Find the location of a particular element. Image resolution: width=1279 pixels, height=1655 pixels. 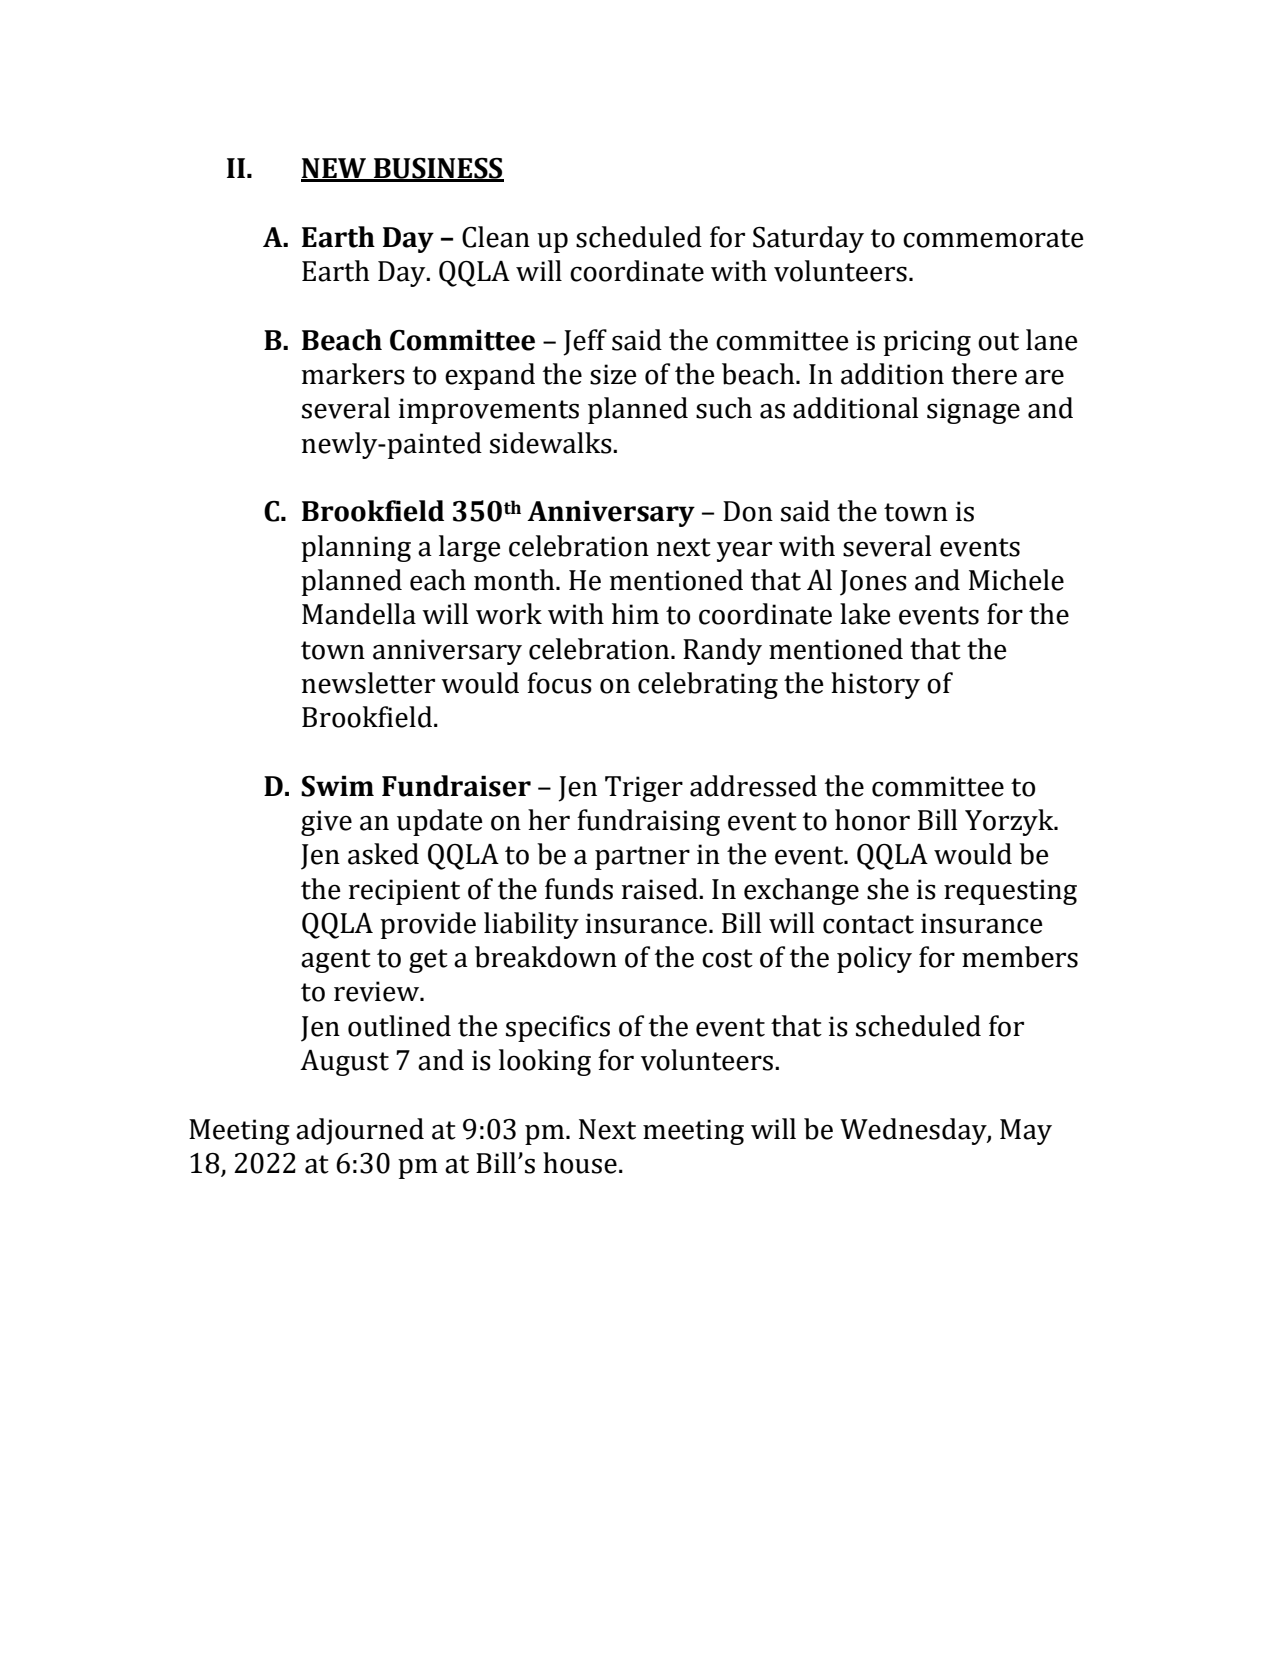

such is located at coordinates (724, 408).
